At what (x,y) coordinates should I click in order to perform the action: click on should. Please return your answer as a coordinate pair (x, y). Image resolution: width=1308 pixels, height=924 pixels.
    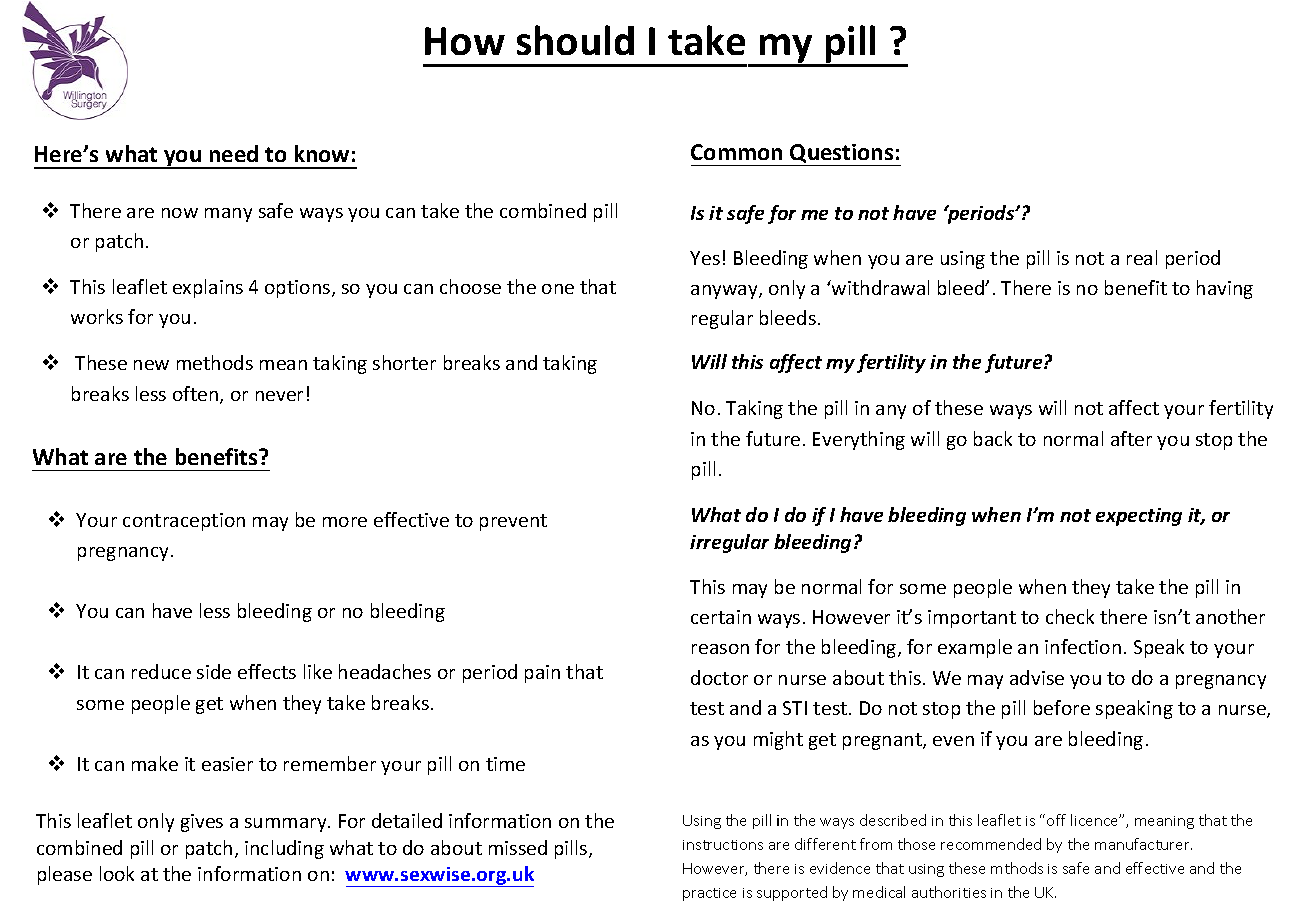
    Looking at the image, I should click on (575, 40).
